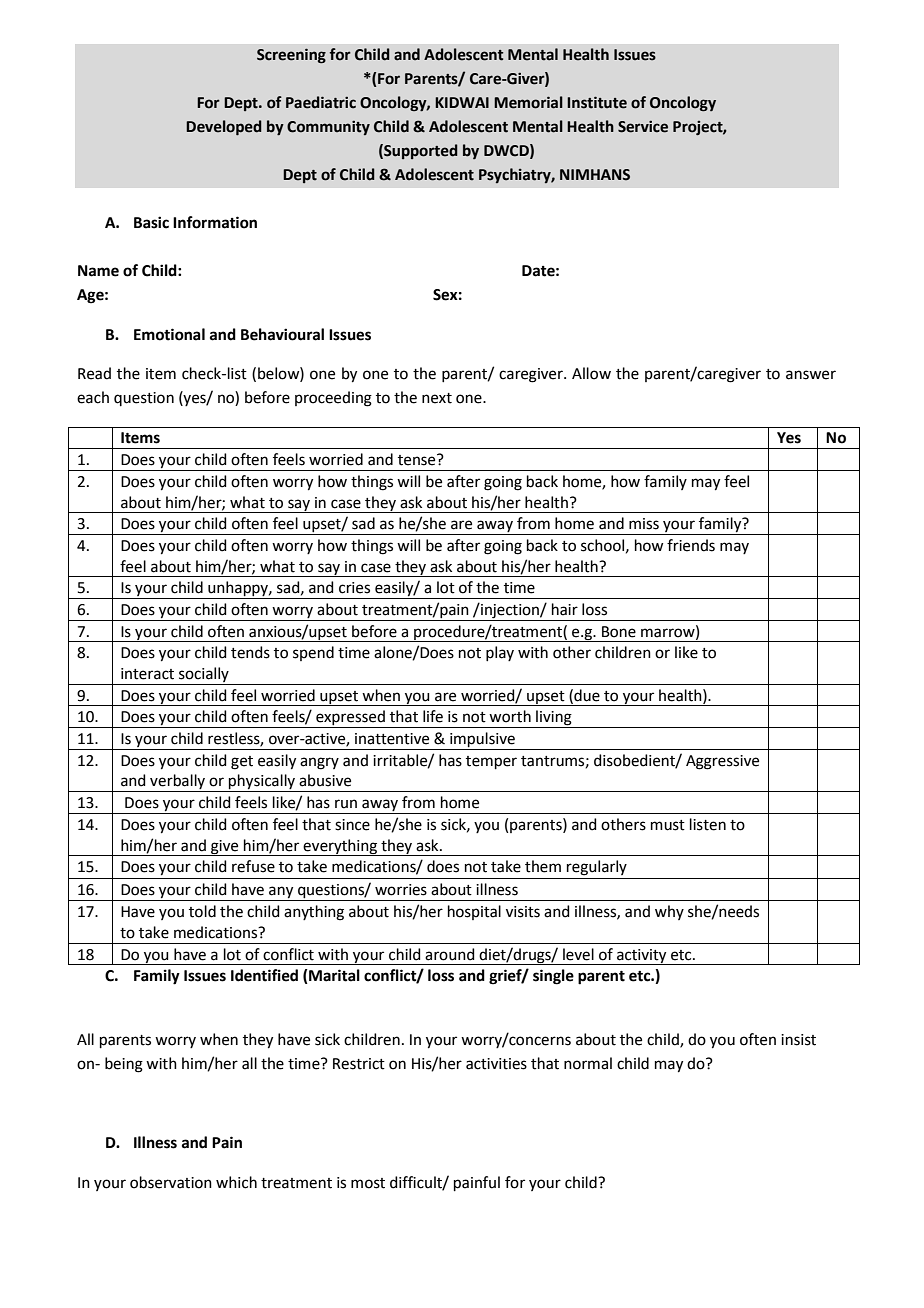  Describe the element at coordinates (691, 545) in the screenshot. I see `friends` at that location.
